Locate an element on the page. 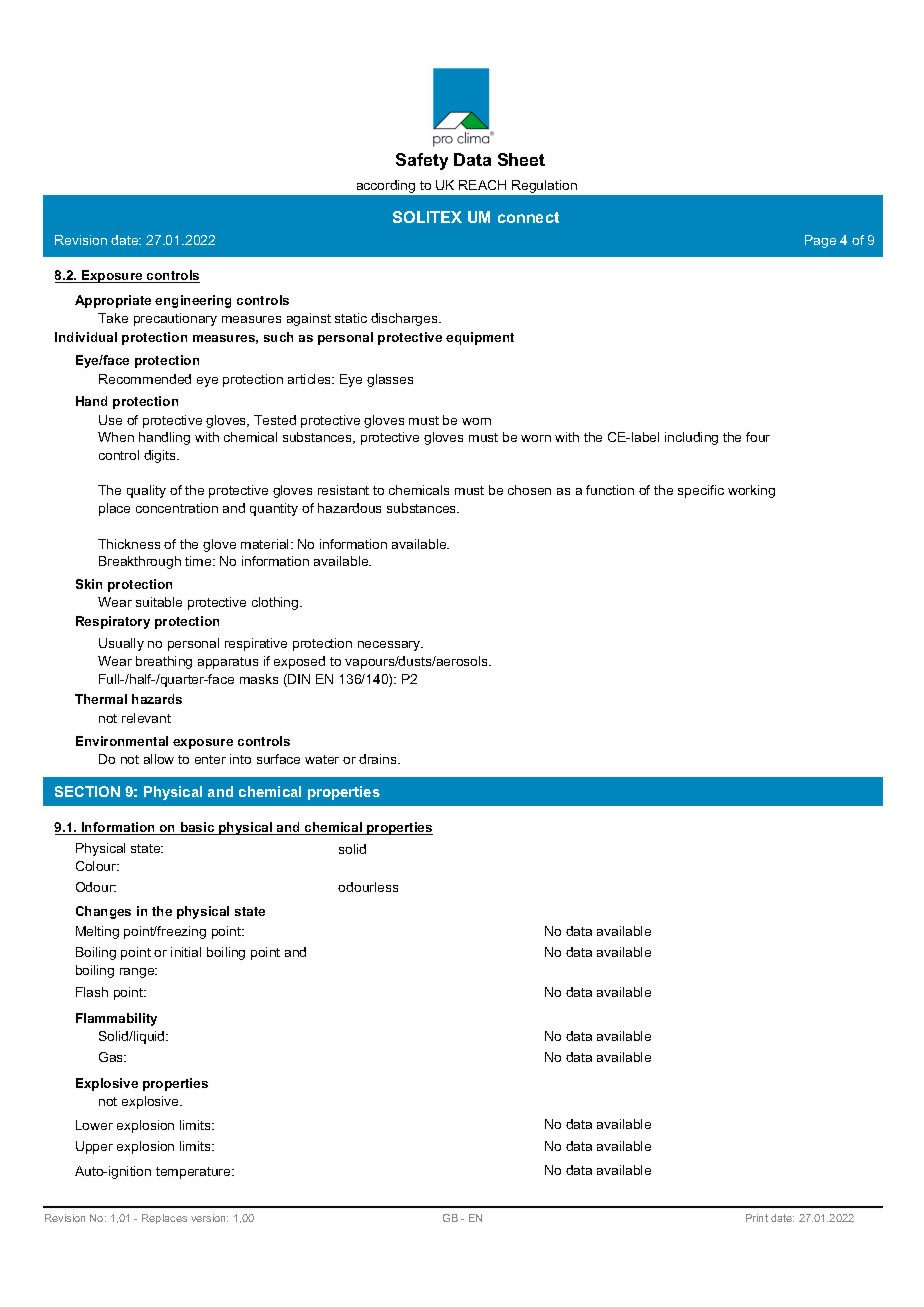  Page is located at coordinates (820, 241).
